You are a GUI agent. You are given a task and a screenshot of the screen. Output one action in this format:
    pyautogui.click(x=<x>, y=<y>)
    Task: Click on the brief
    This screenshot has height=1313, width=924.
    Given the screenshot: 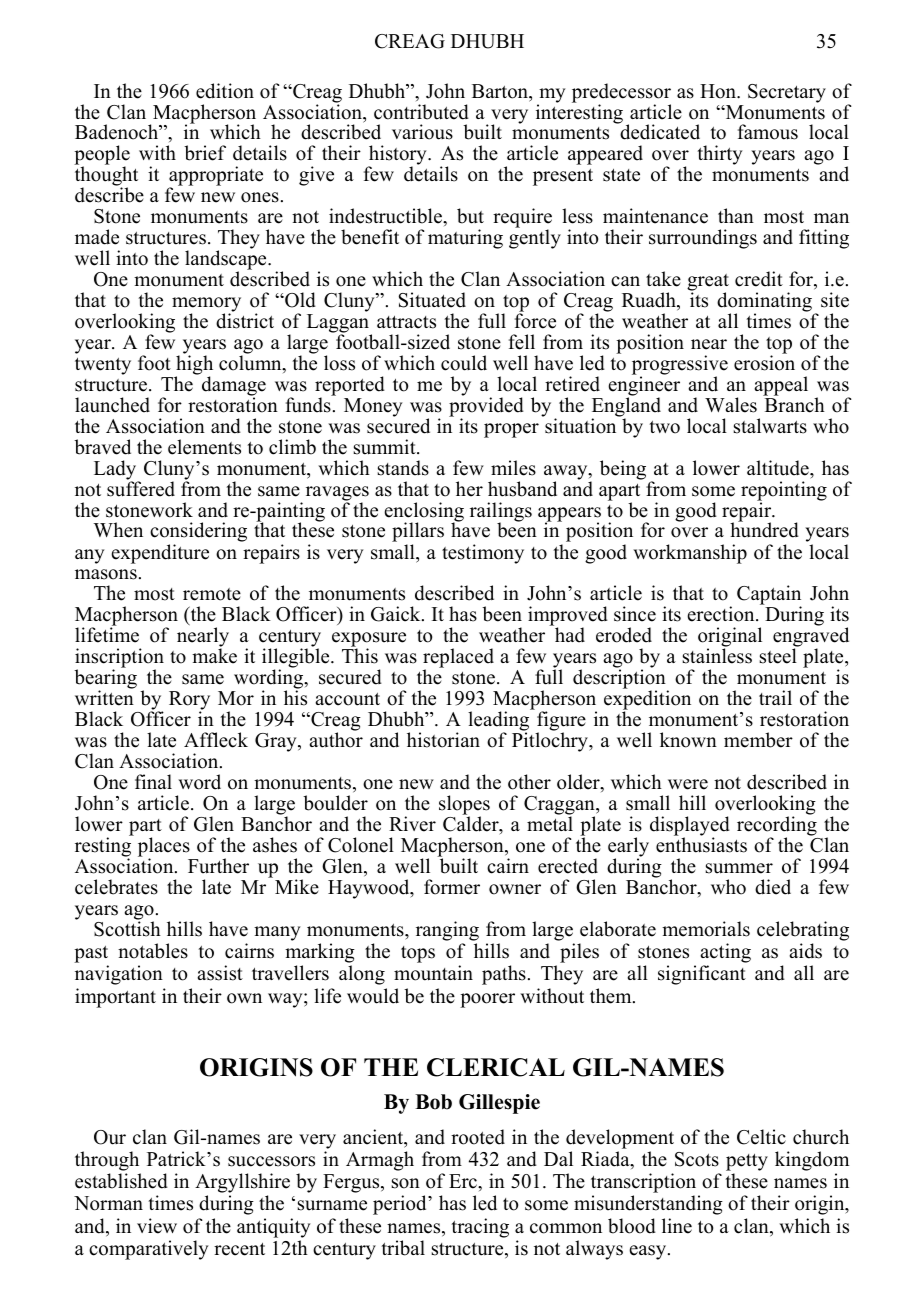 What is the action you would take?
    pyautogui.click(x=205, y=153)
